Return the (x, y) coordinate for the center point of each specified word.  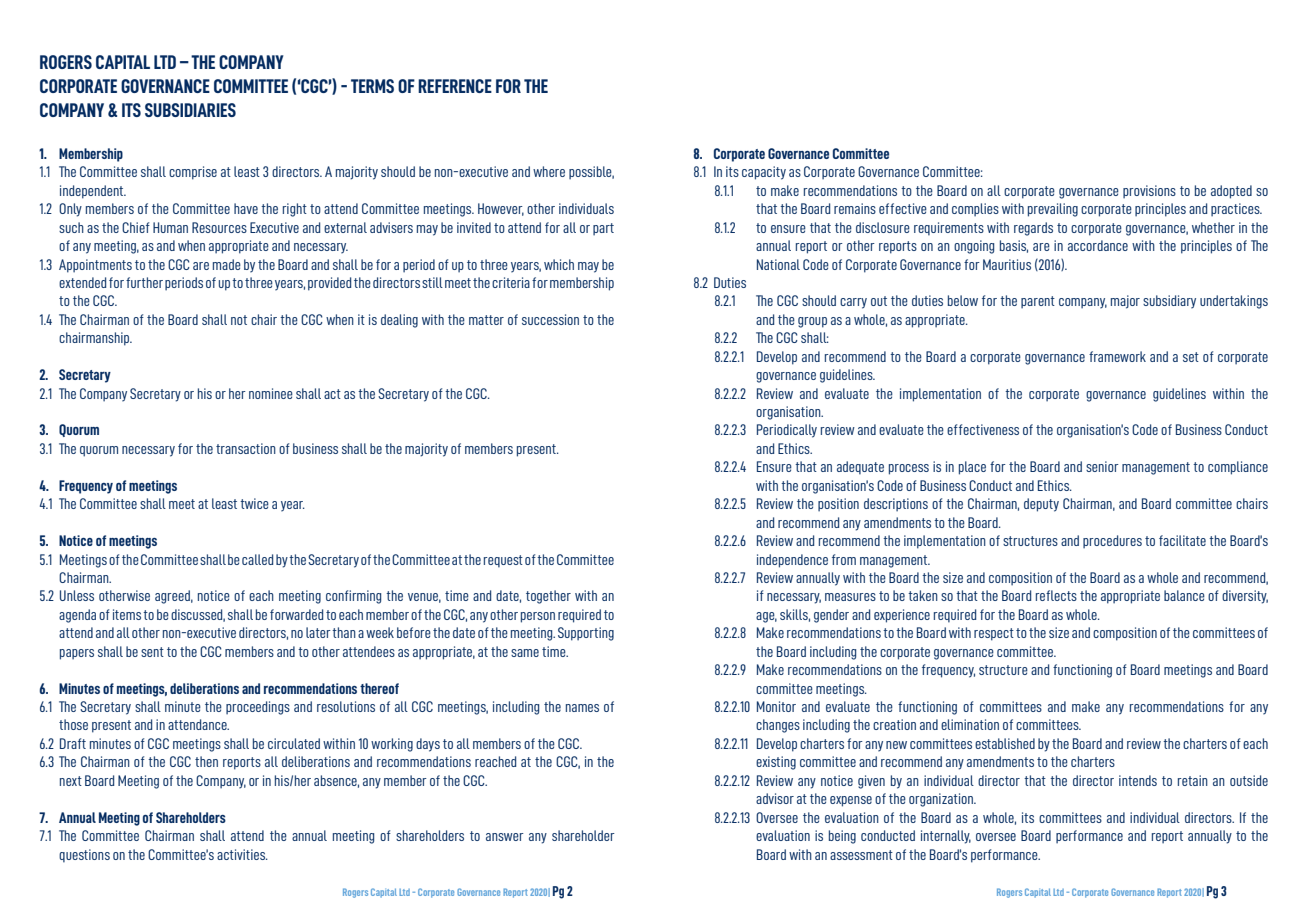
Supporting (586, 634)
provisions (1149, 192)
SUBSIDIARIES (190, 110)
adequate (860, 468)
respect (994, 634)
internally (946, 837)
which (559, 264)
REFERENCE (455, 86)
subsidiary (1169, 302)
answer (505, 837)
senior (1102, 466)
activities (242, 854)
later (318, 632)
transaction (246, 448)
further (144, 282)
